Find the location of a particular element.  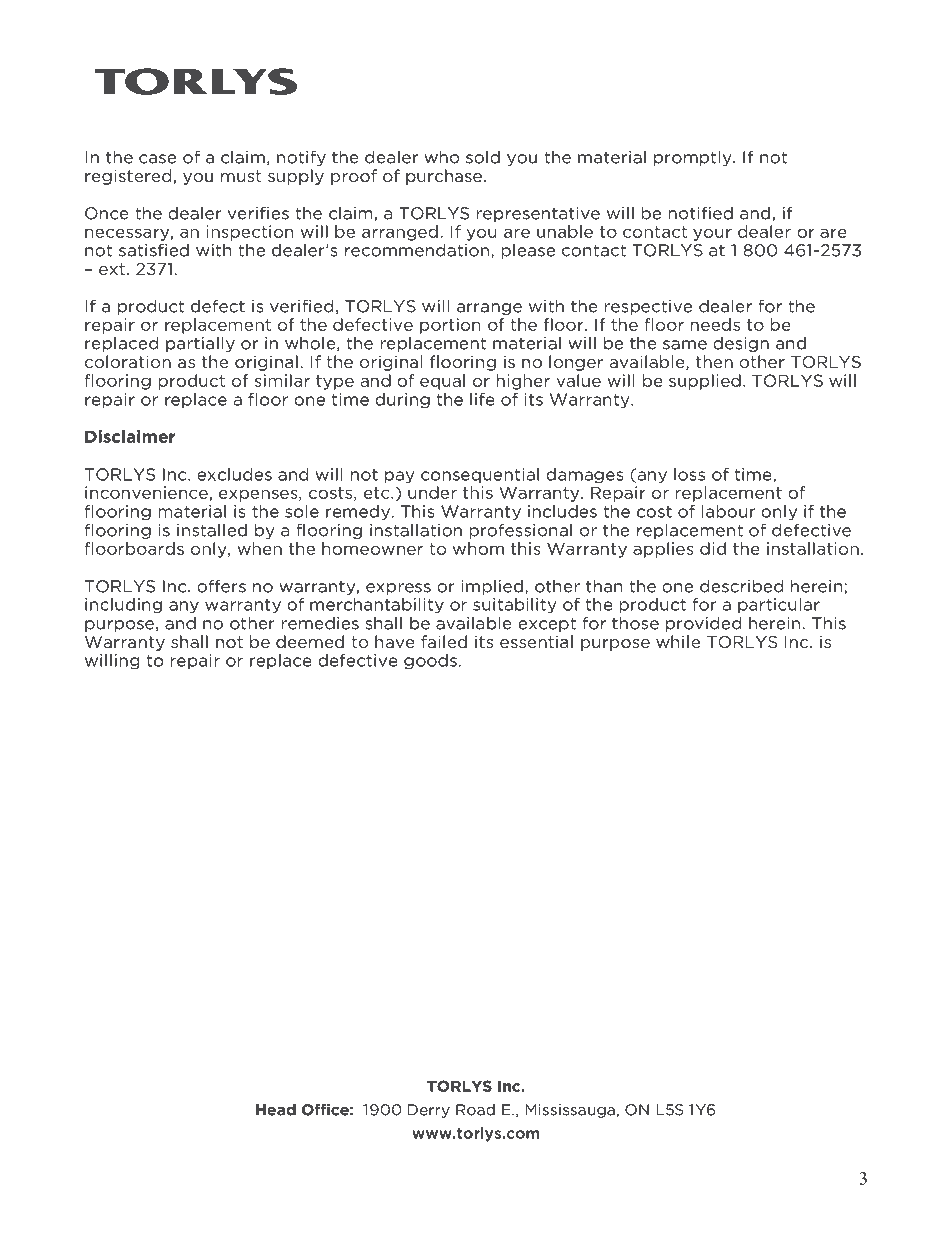

supplied is located at coordinates (705, 382).
